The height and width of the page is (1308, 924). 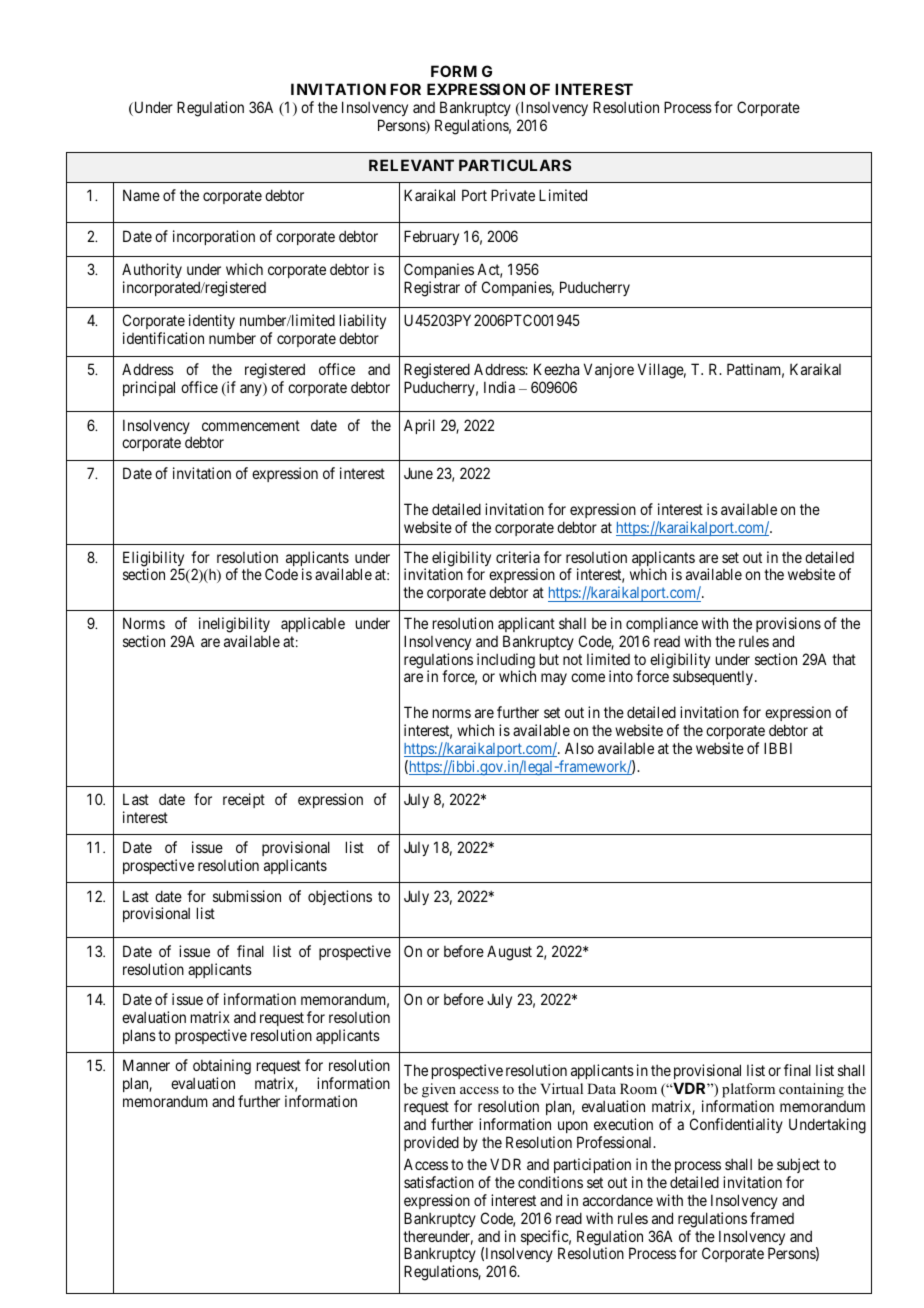 I want to click on PARTICULARS, so click(x=515, y=165).
